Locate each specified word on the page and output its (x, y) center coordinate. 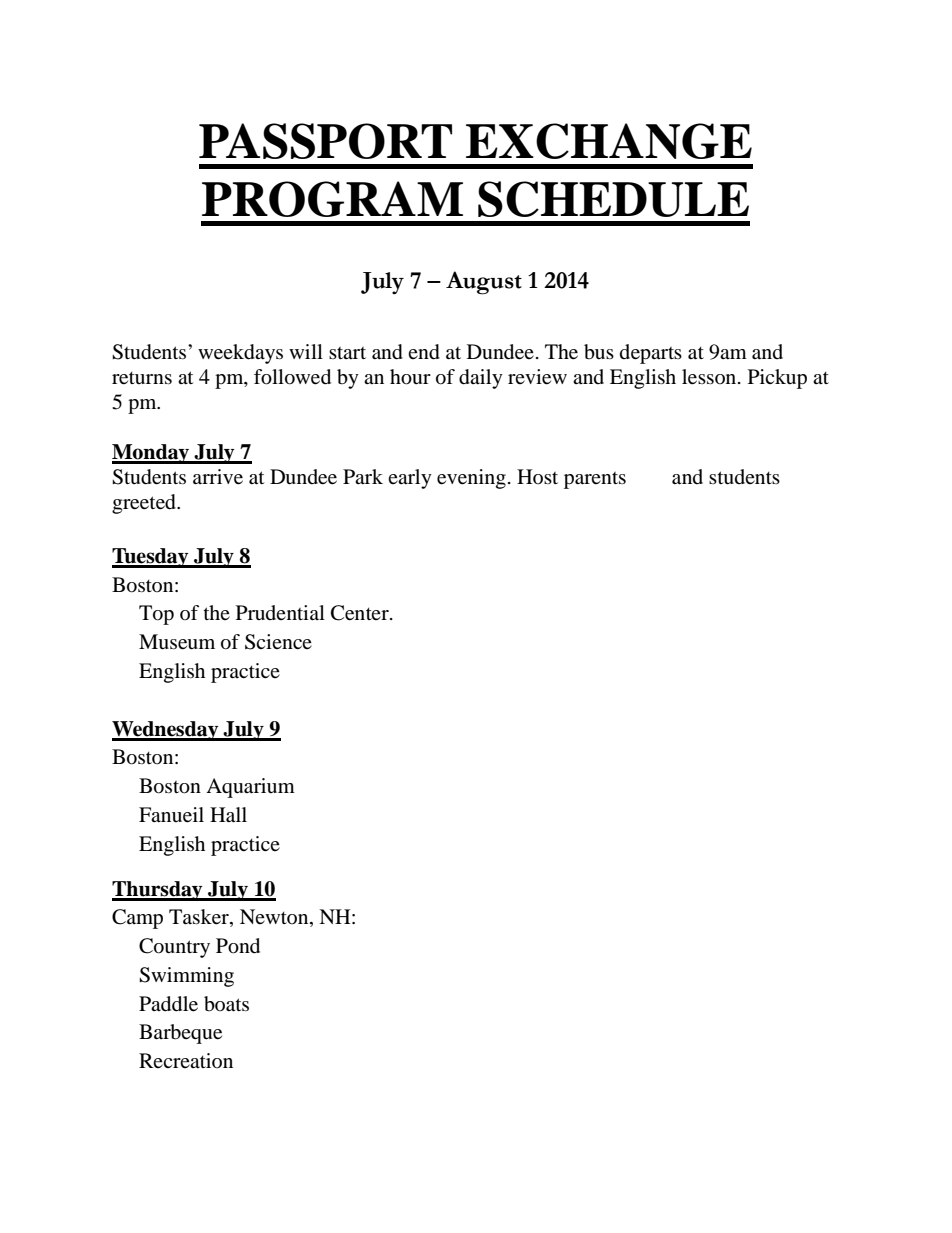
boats (226, 1004)
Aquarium (250, 788)
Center (361, 613)
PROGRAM (332, 199)
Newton (275, 918)
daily (481, 379)
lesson (710, 377)
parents (595, 480)
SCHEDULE (613, 199)
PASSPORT (325, 141)
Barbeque (180, 1034)
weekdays (240, 354)
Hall (228, 815)
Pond (238, 946)
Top (156, 615)
